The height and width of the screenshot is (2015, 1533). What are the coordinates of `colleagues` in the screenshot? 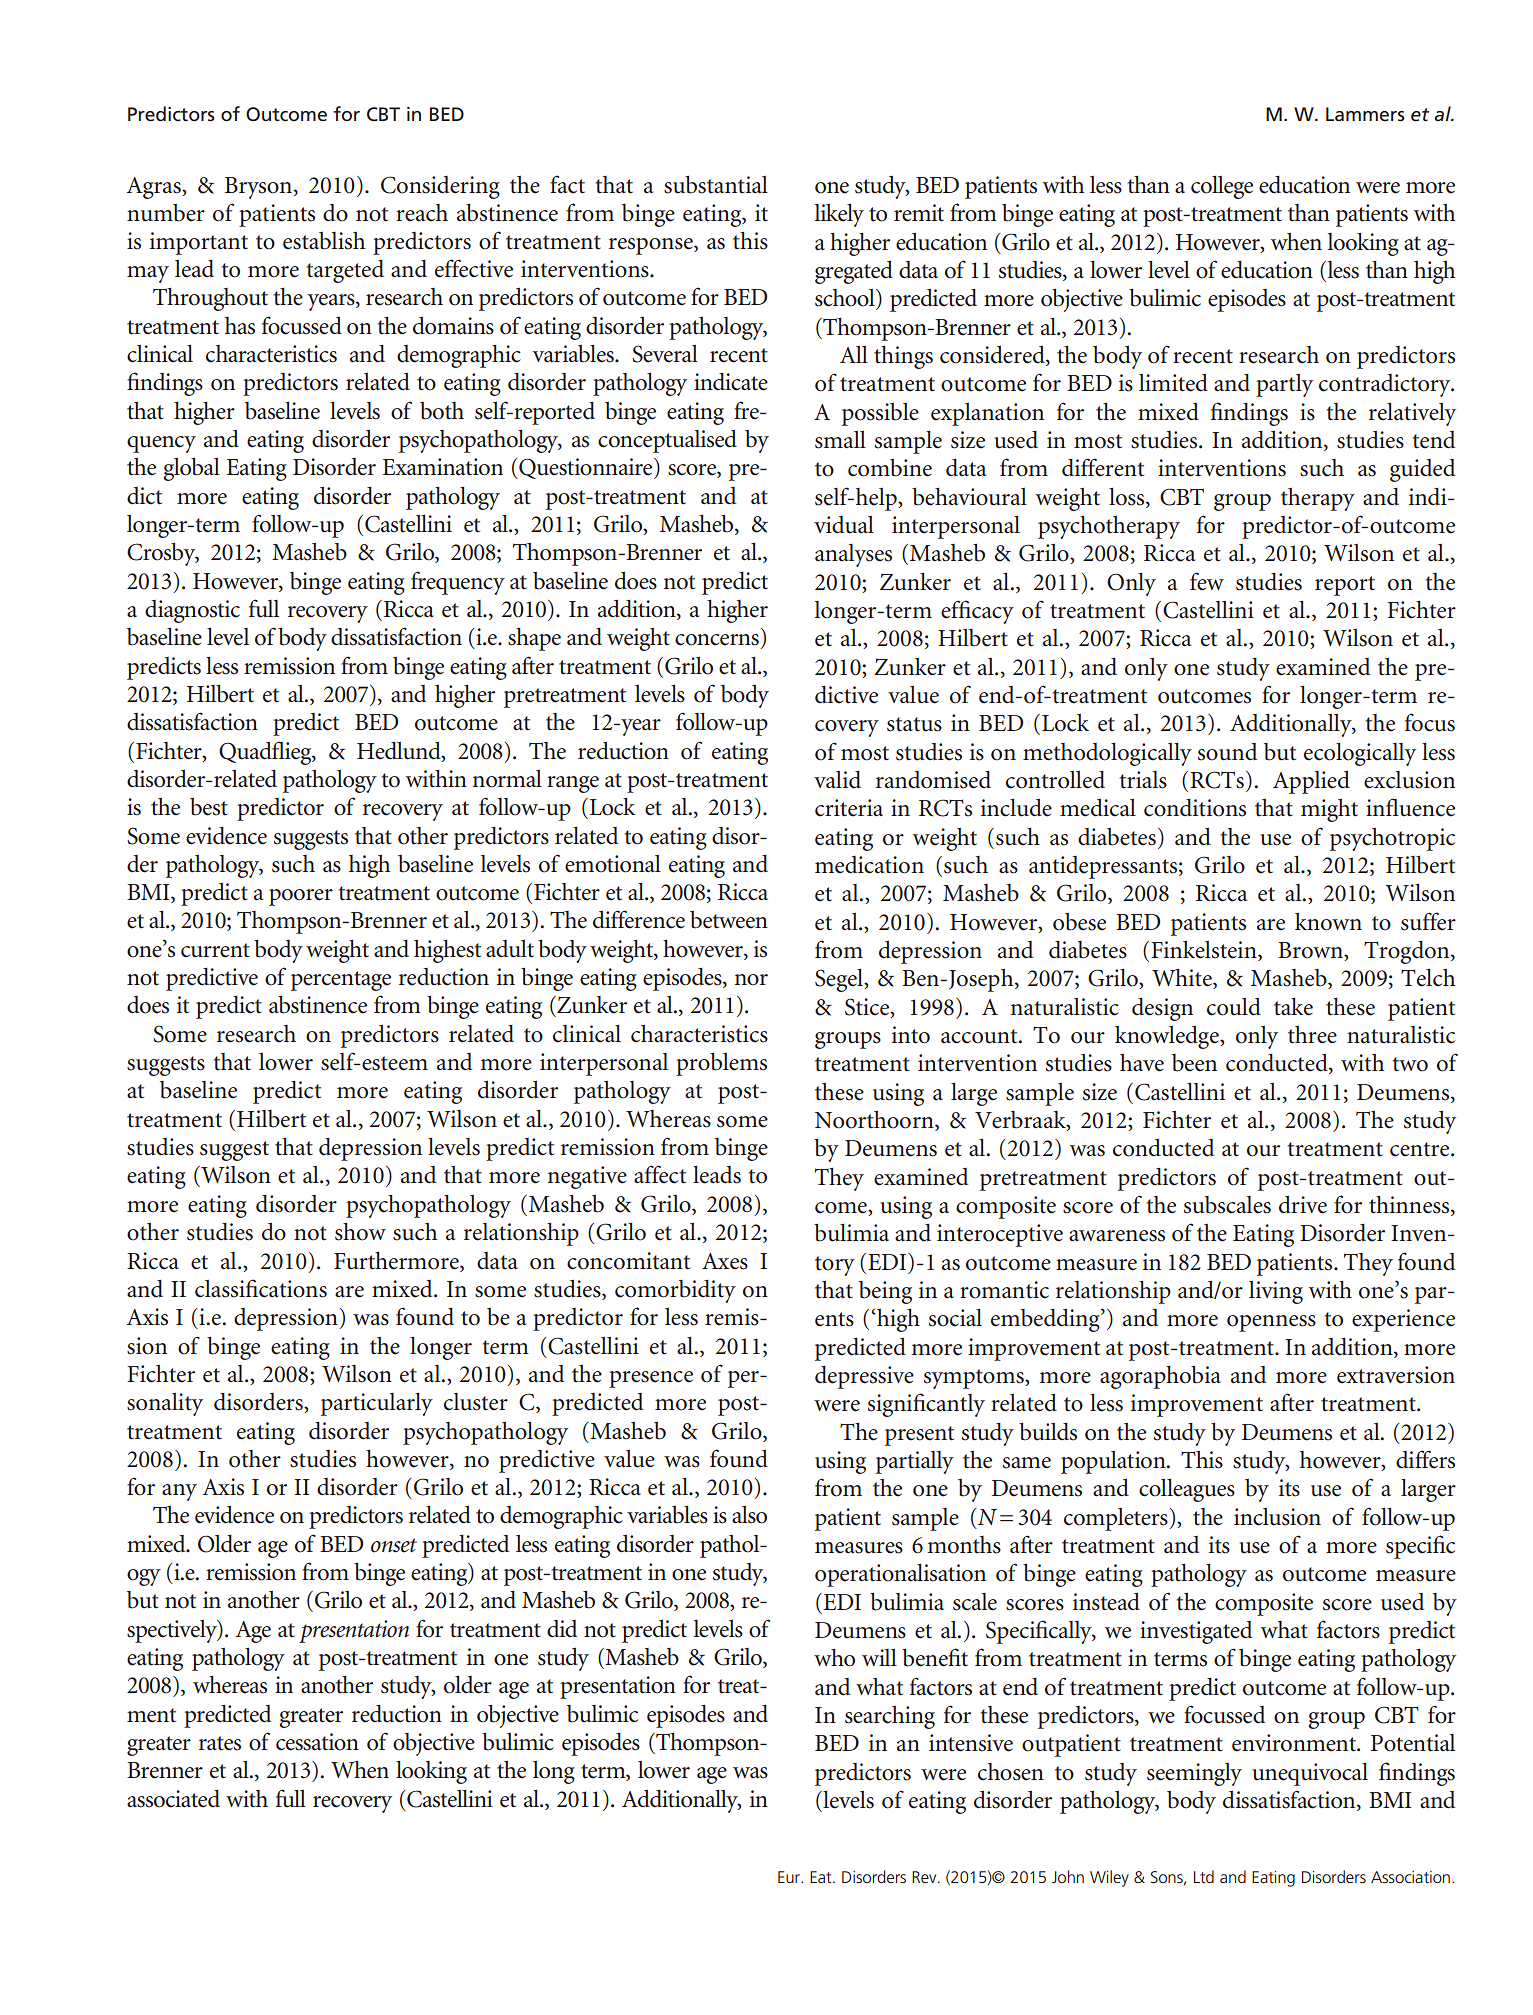 It's located at (1187, 1490).
